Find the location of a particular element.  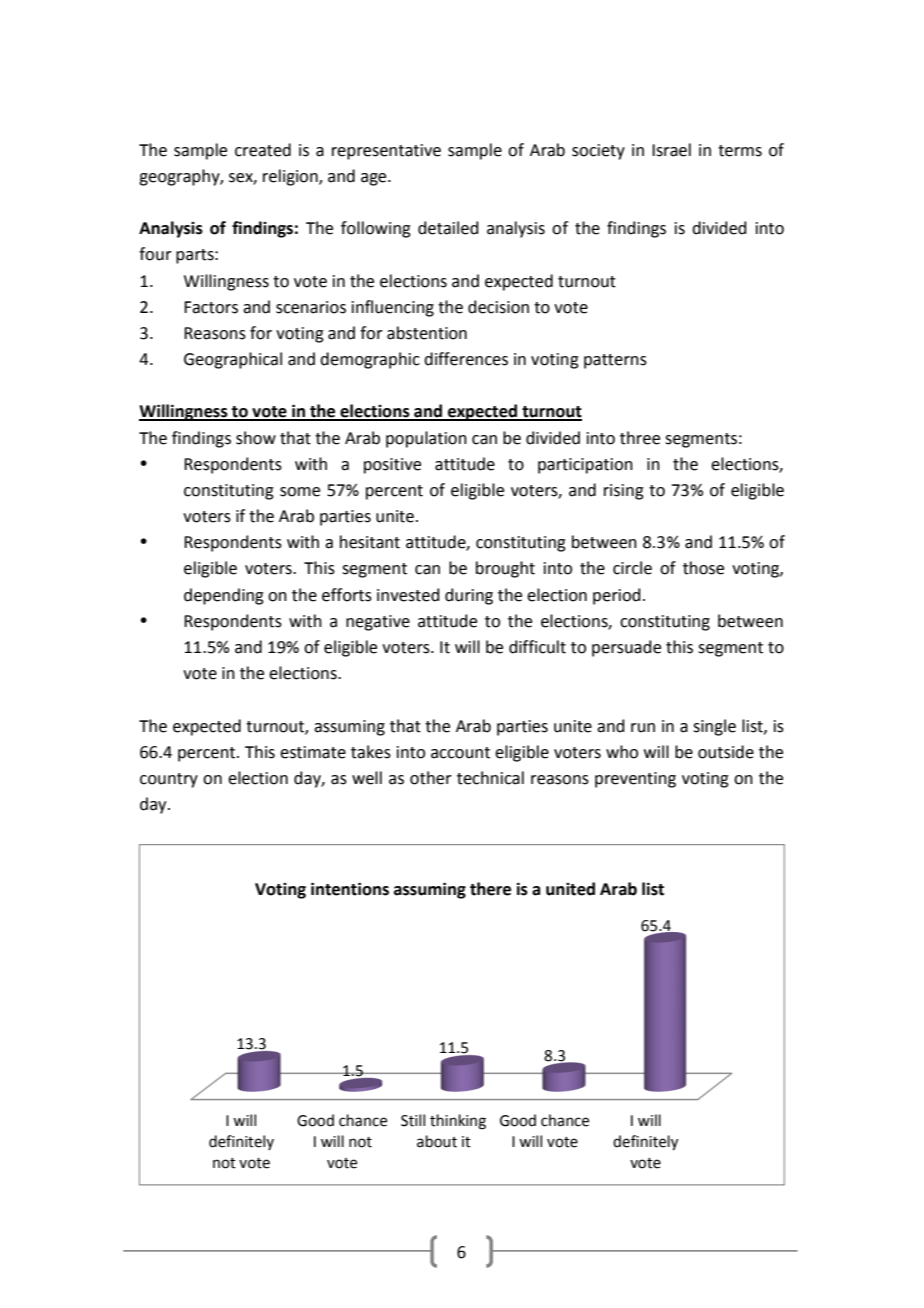

there is located at coordinates (490, 889).
